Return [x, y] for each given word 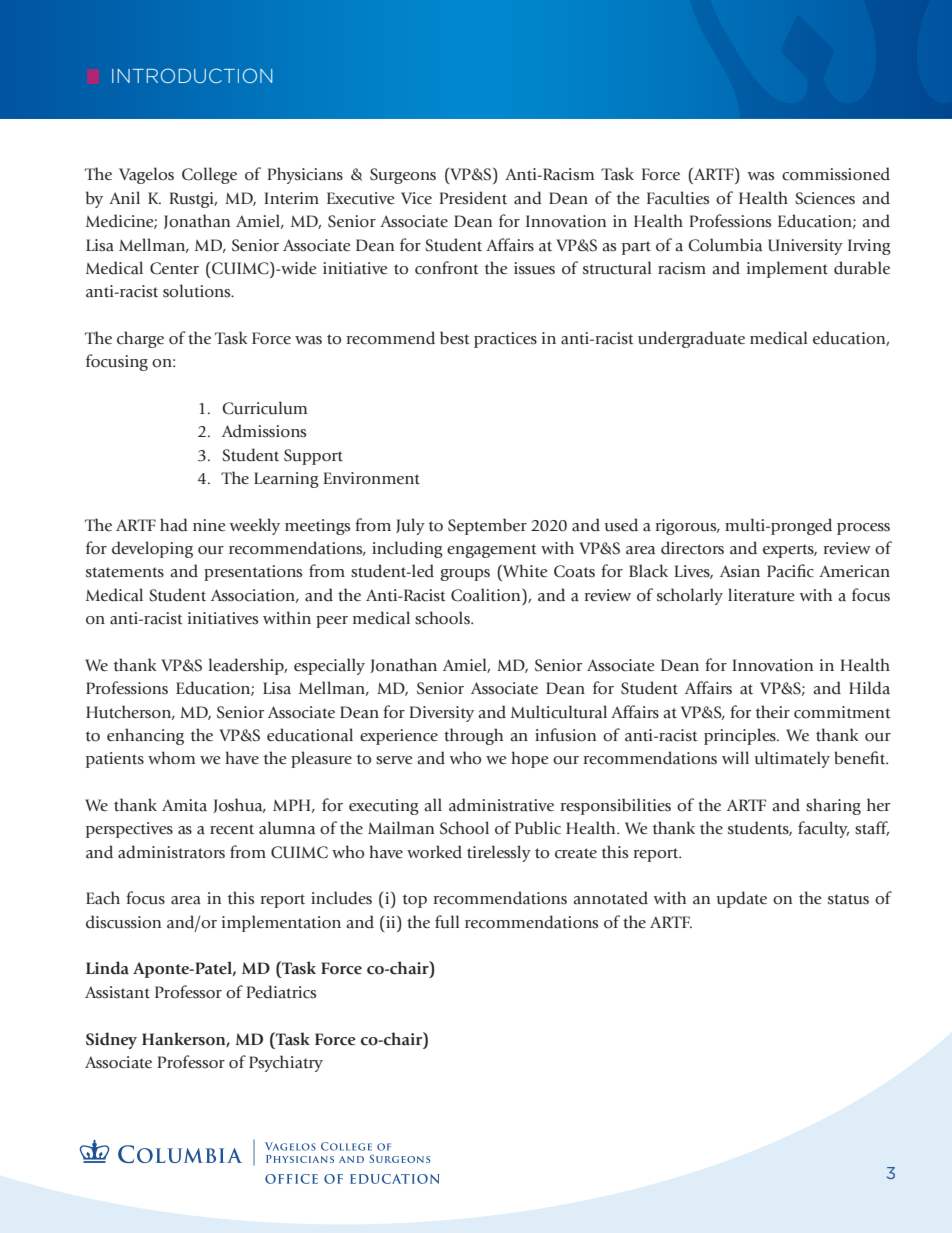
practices [505, 340]
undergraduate [691, 339]
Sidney [111, 1040]
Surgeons [403, 176]
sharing [833, 806]
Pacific [790, 571]
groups [465, 575]
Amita [184, 805]
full [447, 922]
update [742, 899]
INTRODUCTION [192, 75]
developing [152, 549]
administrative [501, 805]
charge [140, 339]
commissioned [836, 174]
